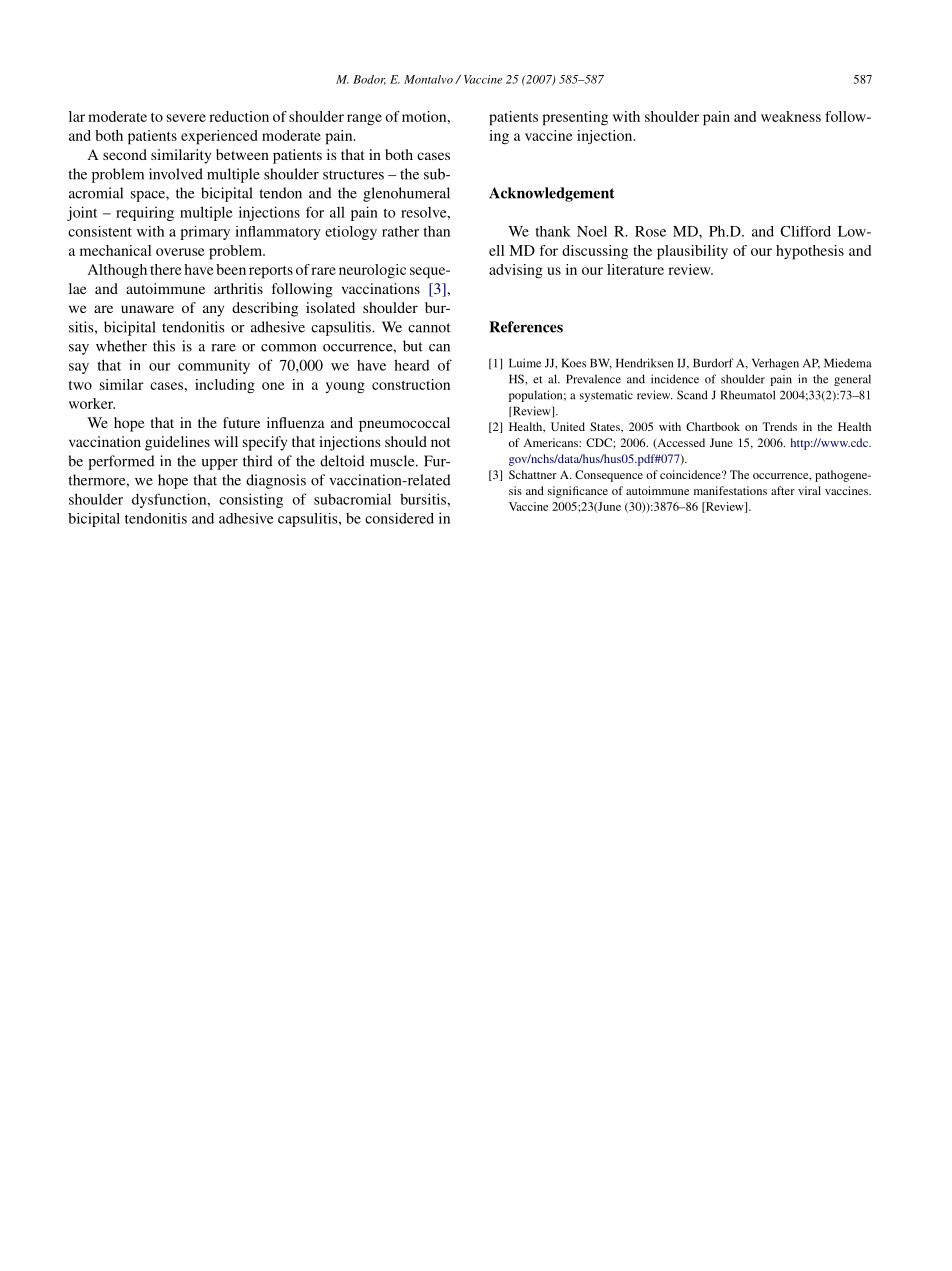  I want to click on cannot, so click(429, 328).
